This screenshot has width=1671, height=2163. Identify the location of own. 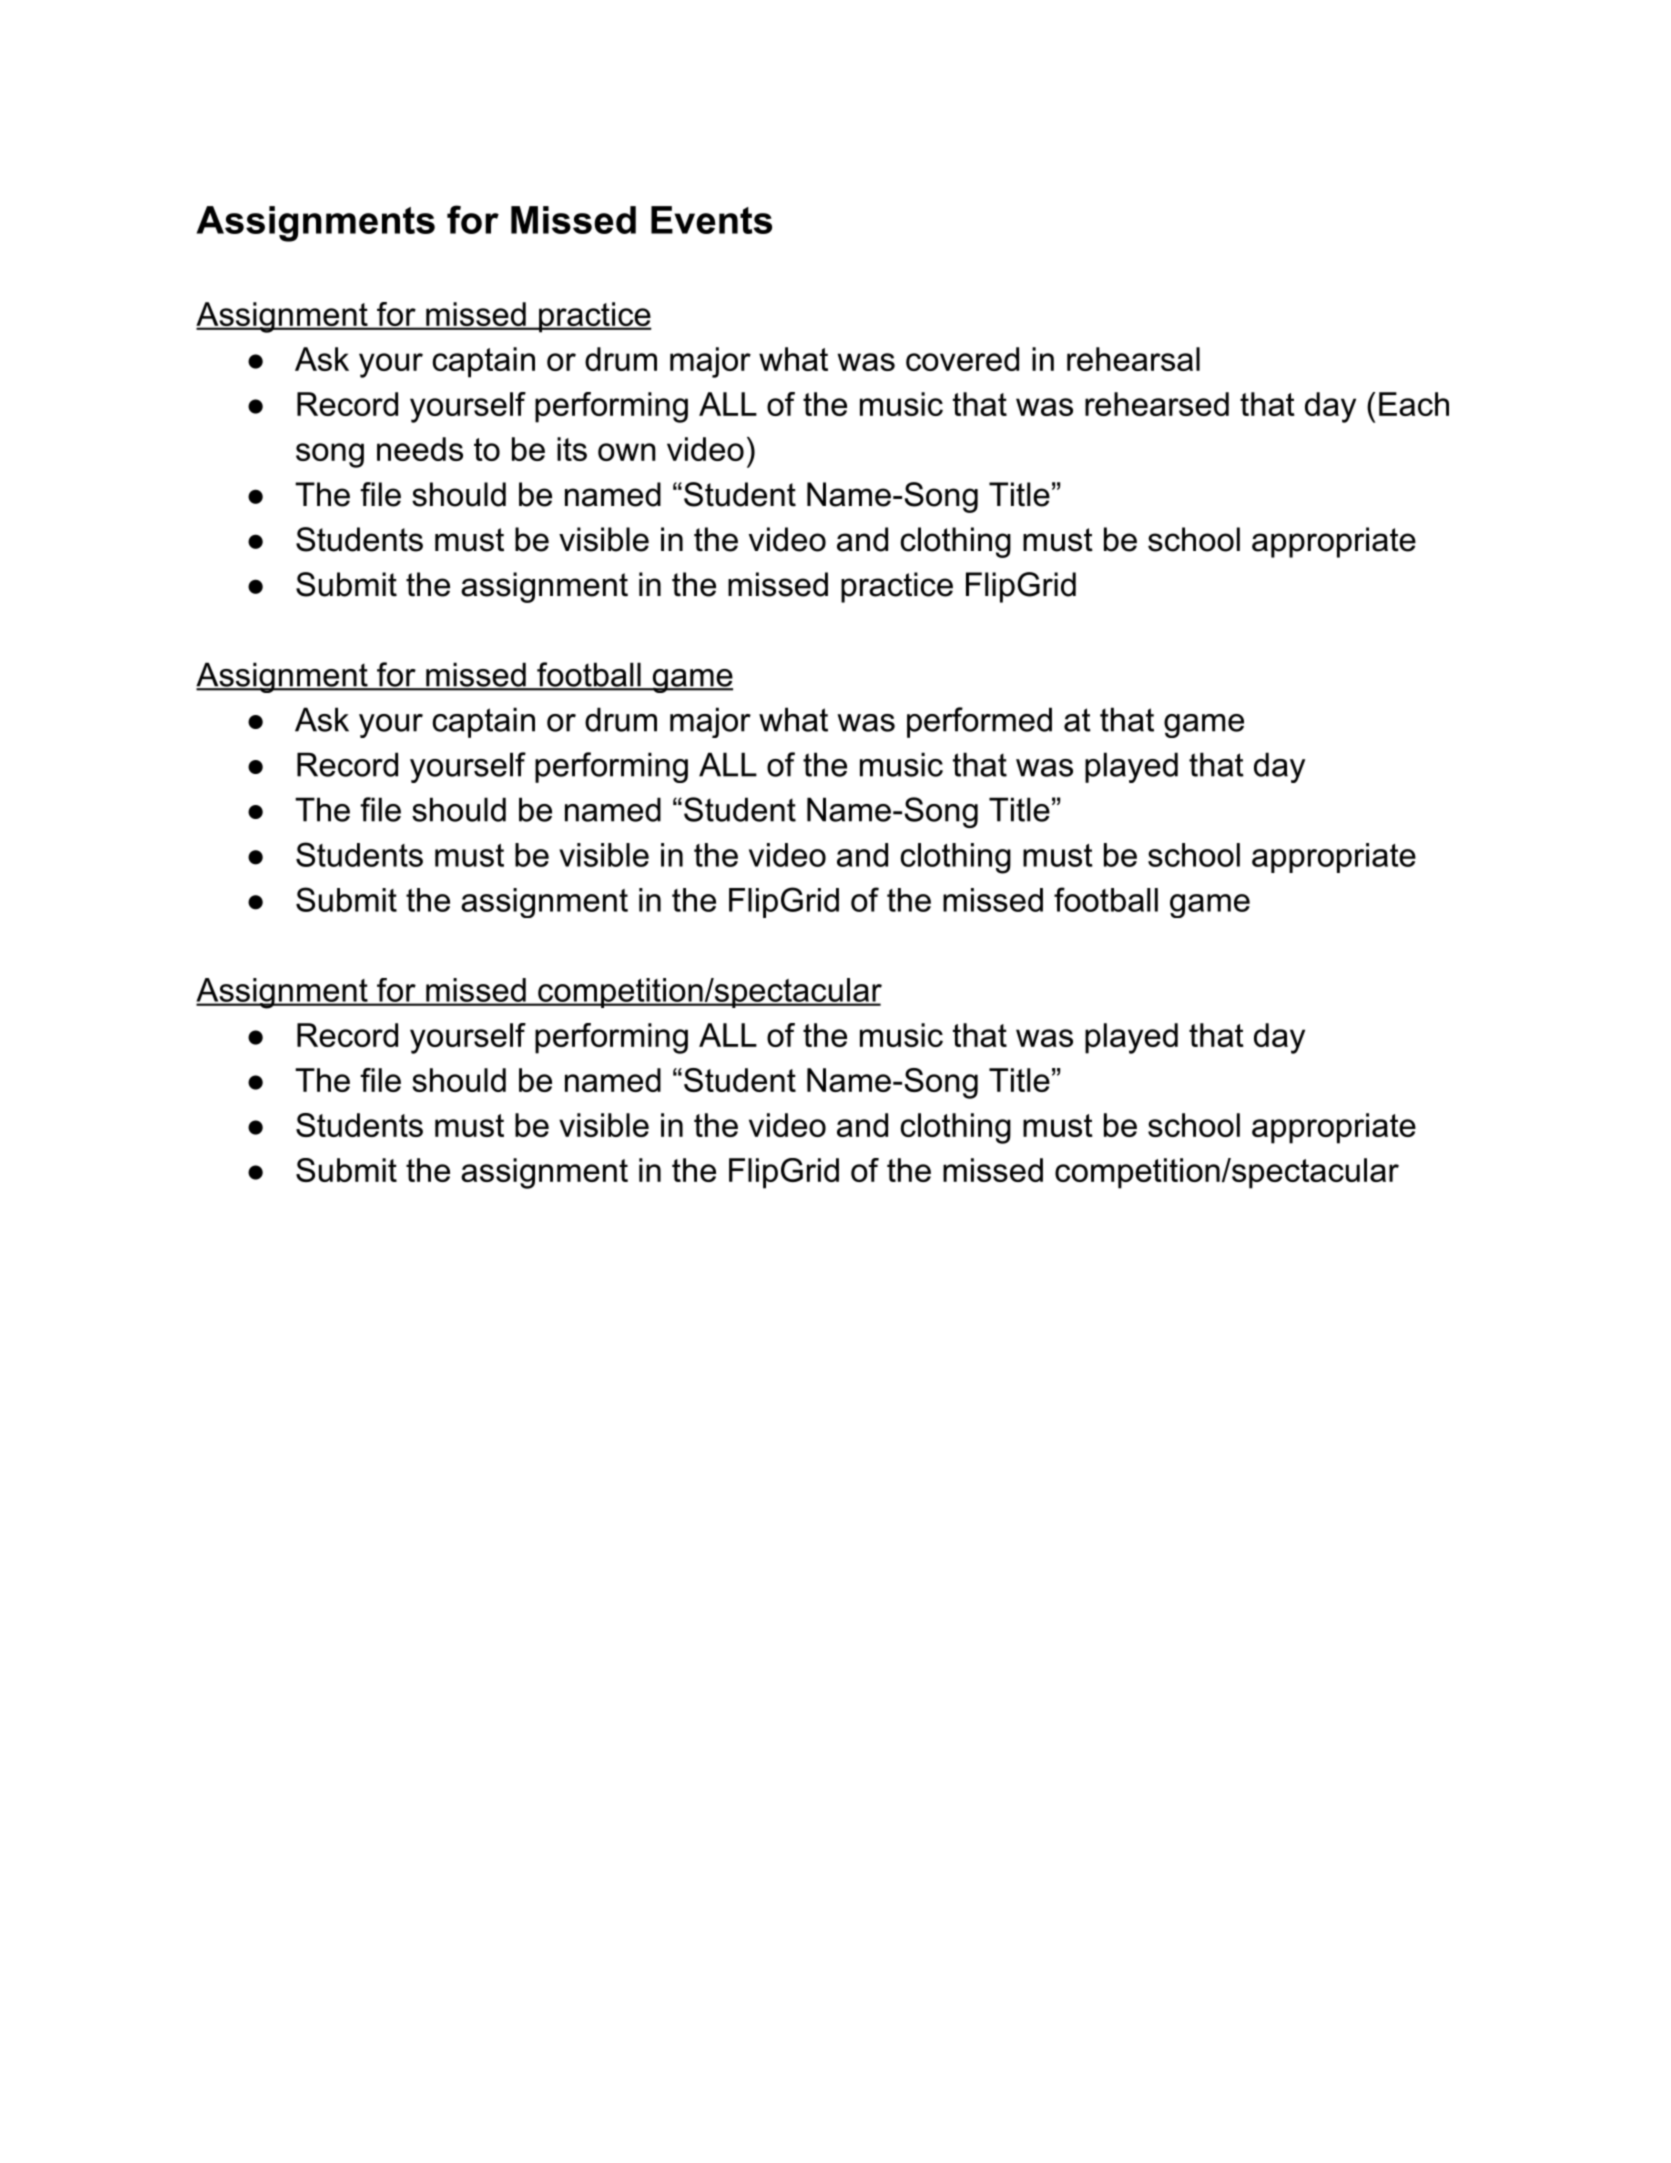
(627, 452).
